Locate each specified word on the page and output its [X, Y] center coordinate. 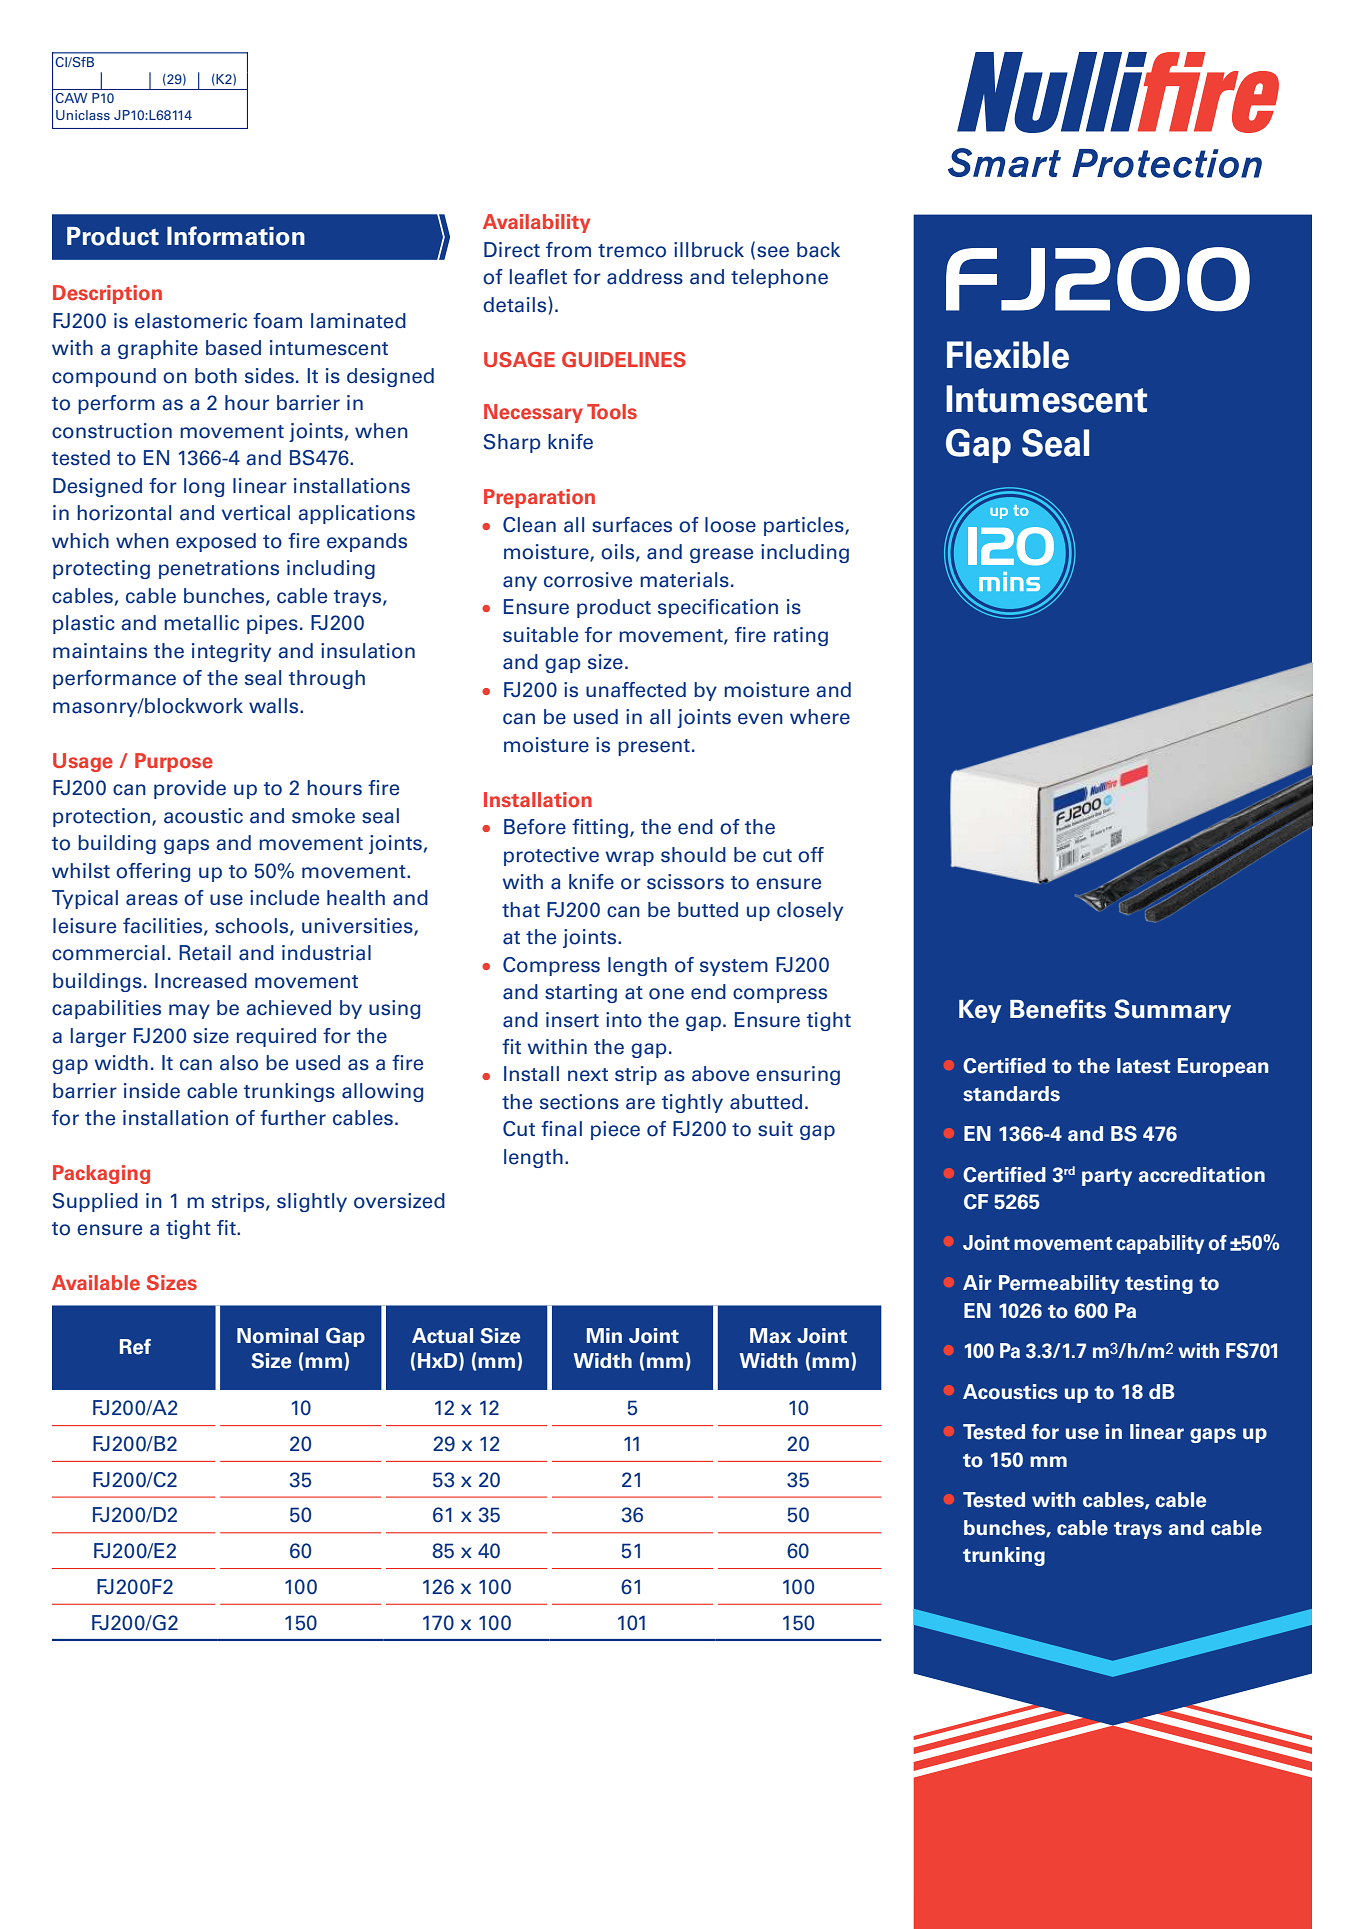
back [818, 250]
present [654, 747]
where [820, 717]
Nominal [277, 1336]
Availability [536, 223]
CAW [71, 98]
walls [275, 706]
